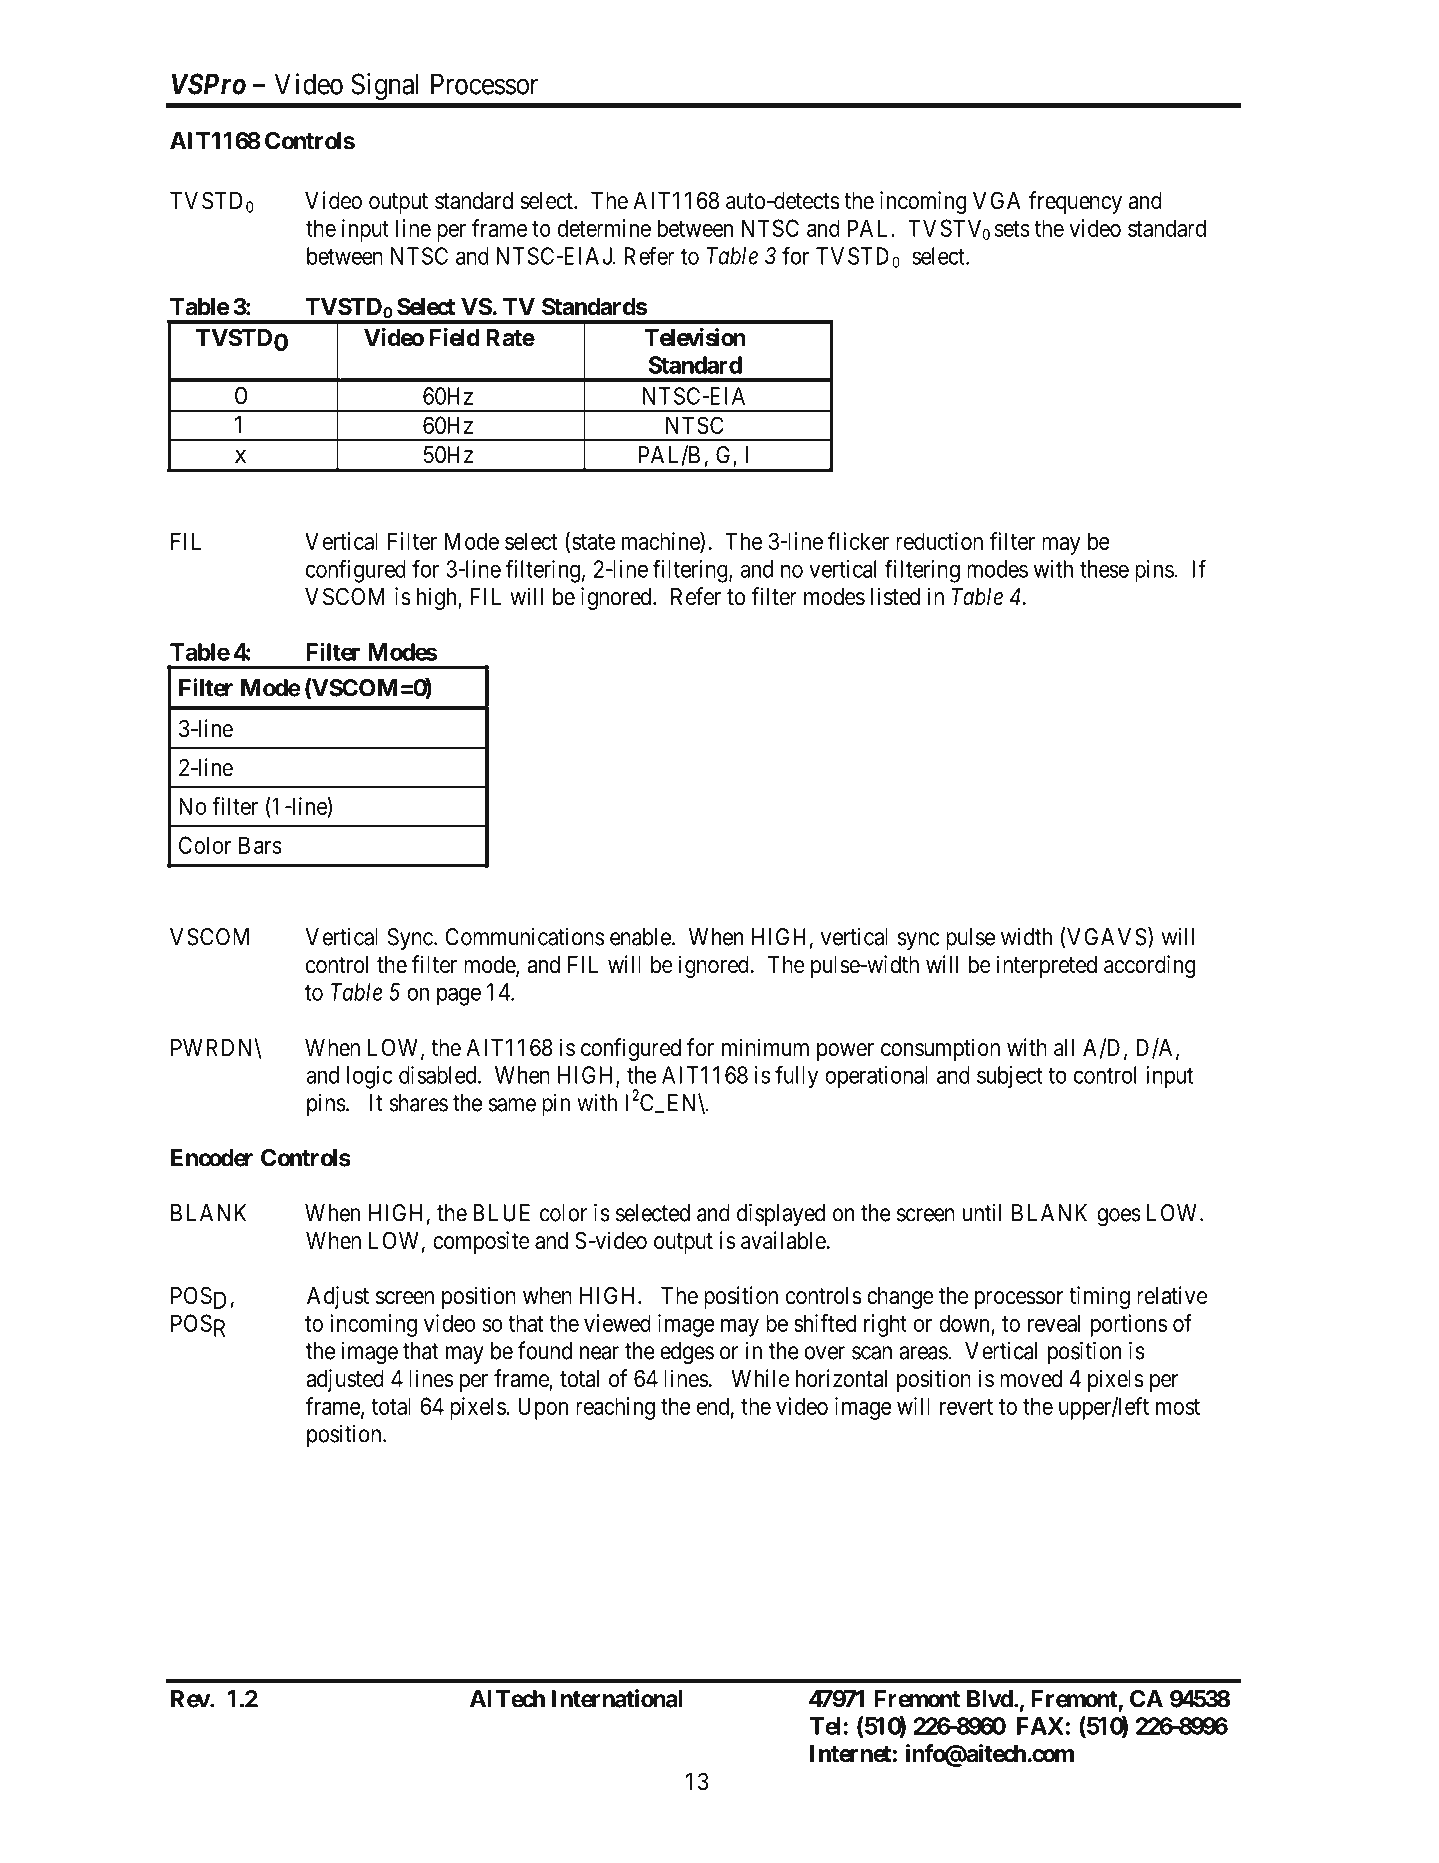  Describe the element at coordinates (260, 845) in the screenshot. I see `Bars` at that location.
